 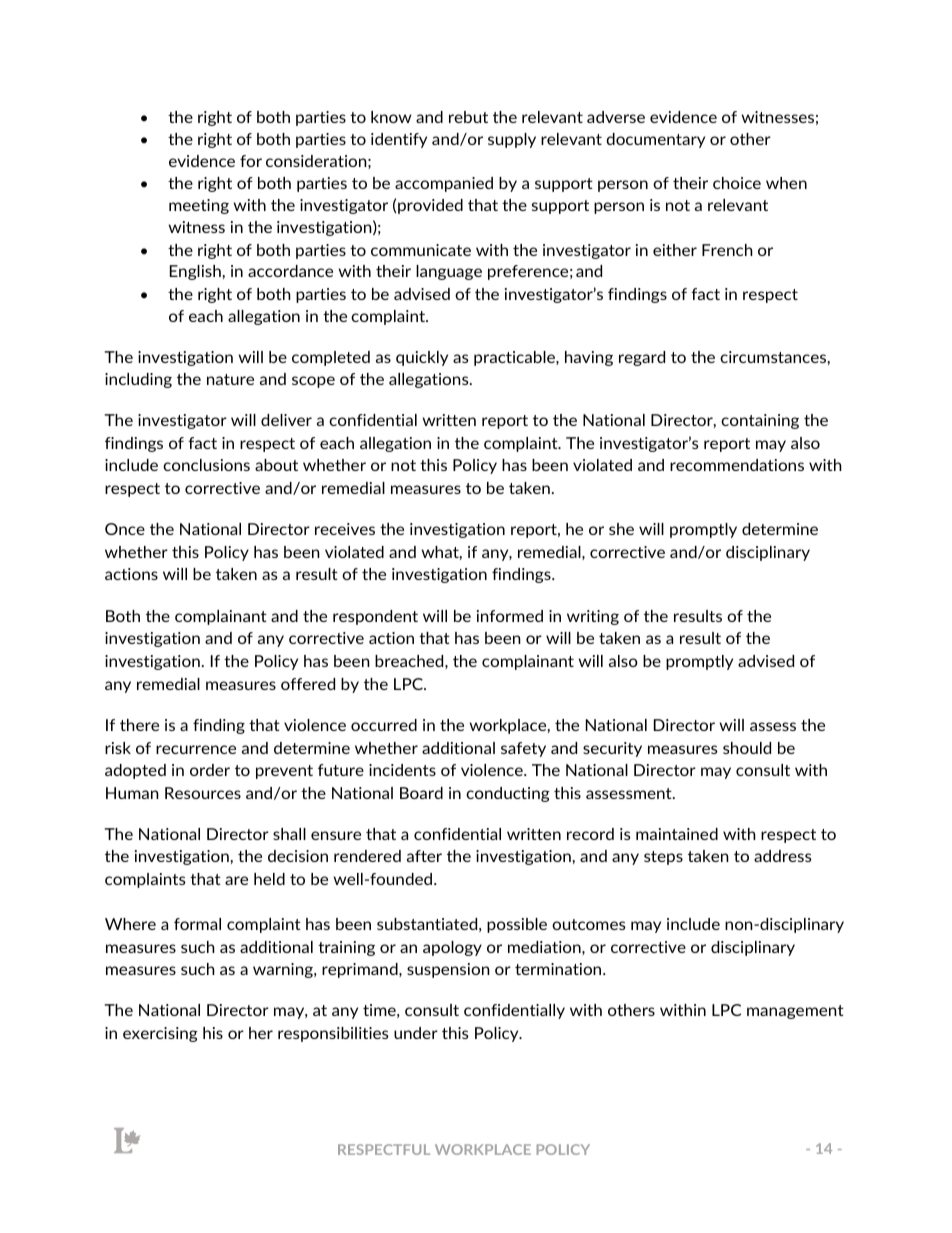 I want to click on exercising, so click(x=160, y=1034).
